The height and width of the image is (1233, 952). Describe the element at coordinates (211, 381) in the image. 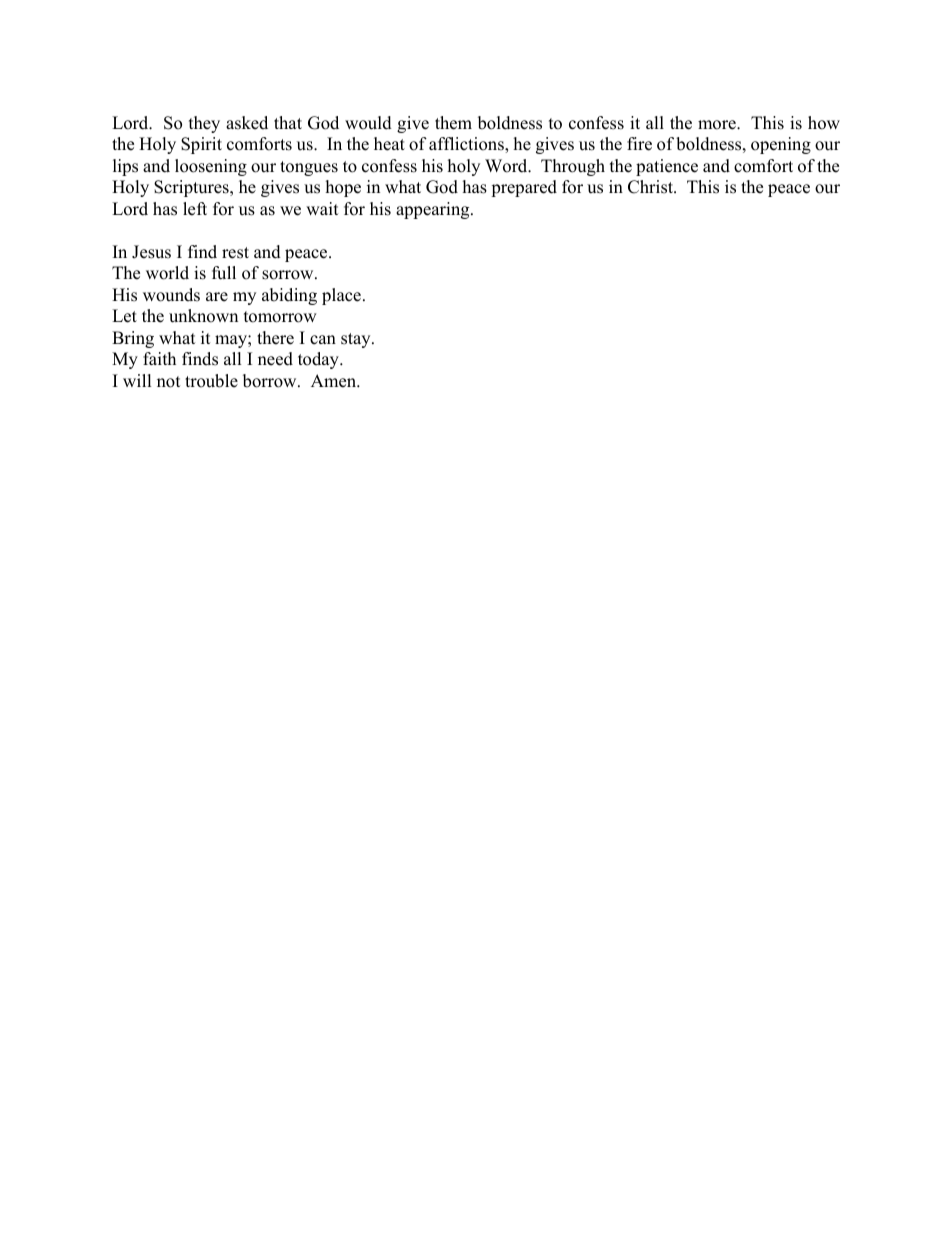

I see `trouble` at that location.
